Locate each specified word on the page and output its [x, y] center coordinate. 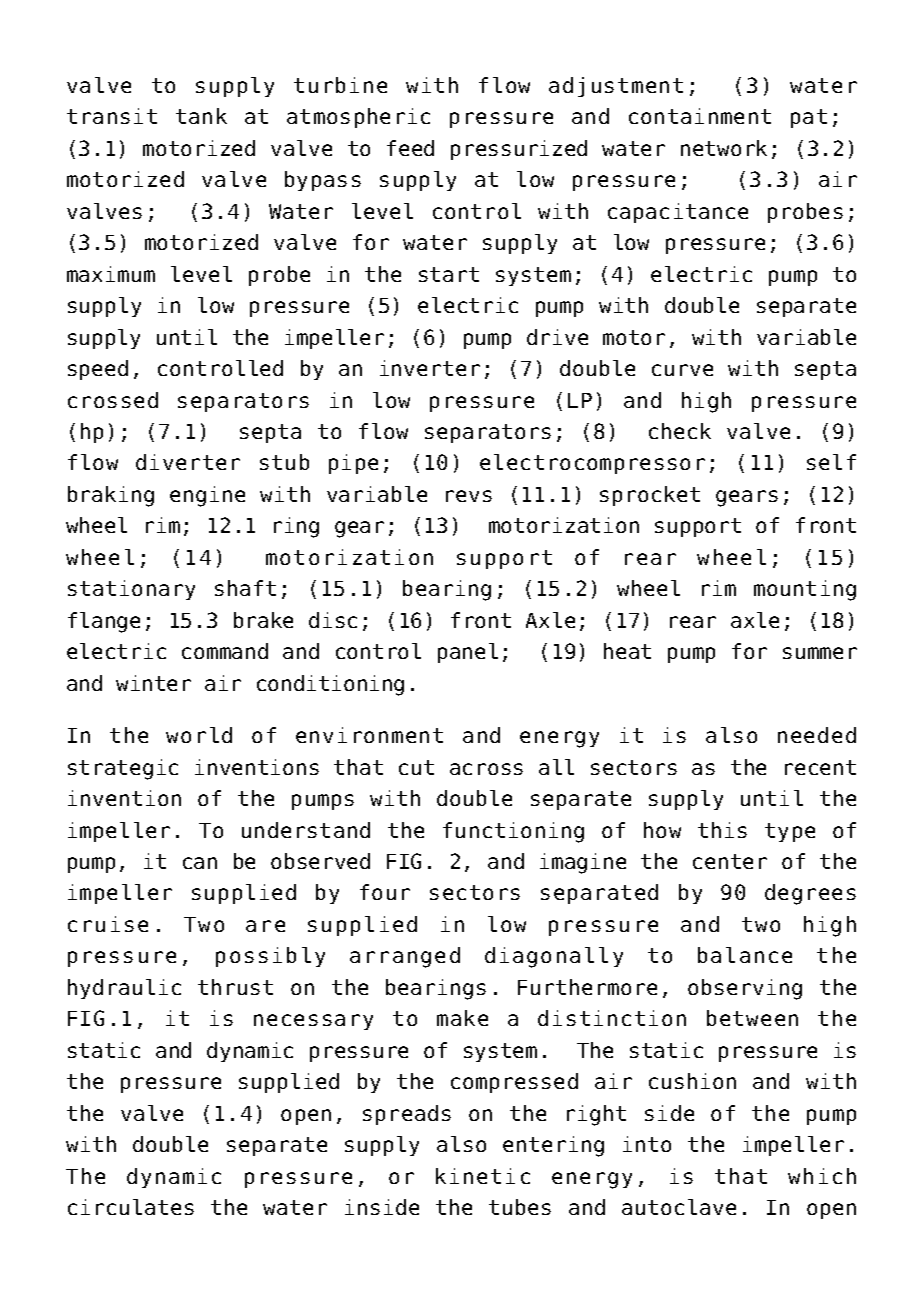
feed [410, 148]
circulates [131, 1207]
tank [201, 116]
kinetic [483, 1176]
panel [468, 653]
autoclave [679, 1207]
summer [820, 653]
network [724, 148]
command [225, 651]
